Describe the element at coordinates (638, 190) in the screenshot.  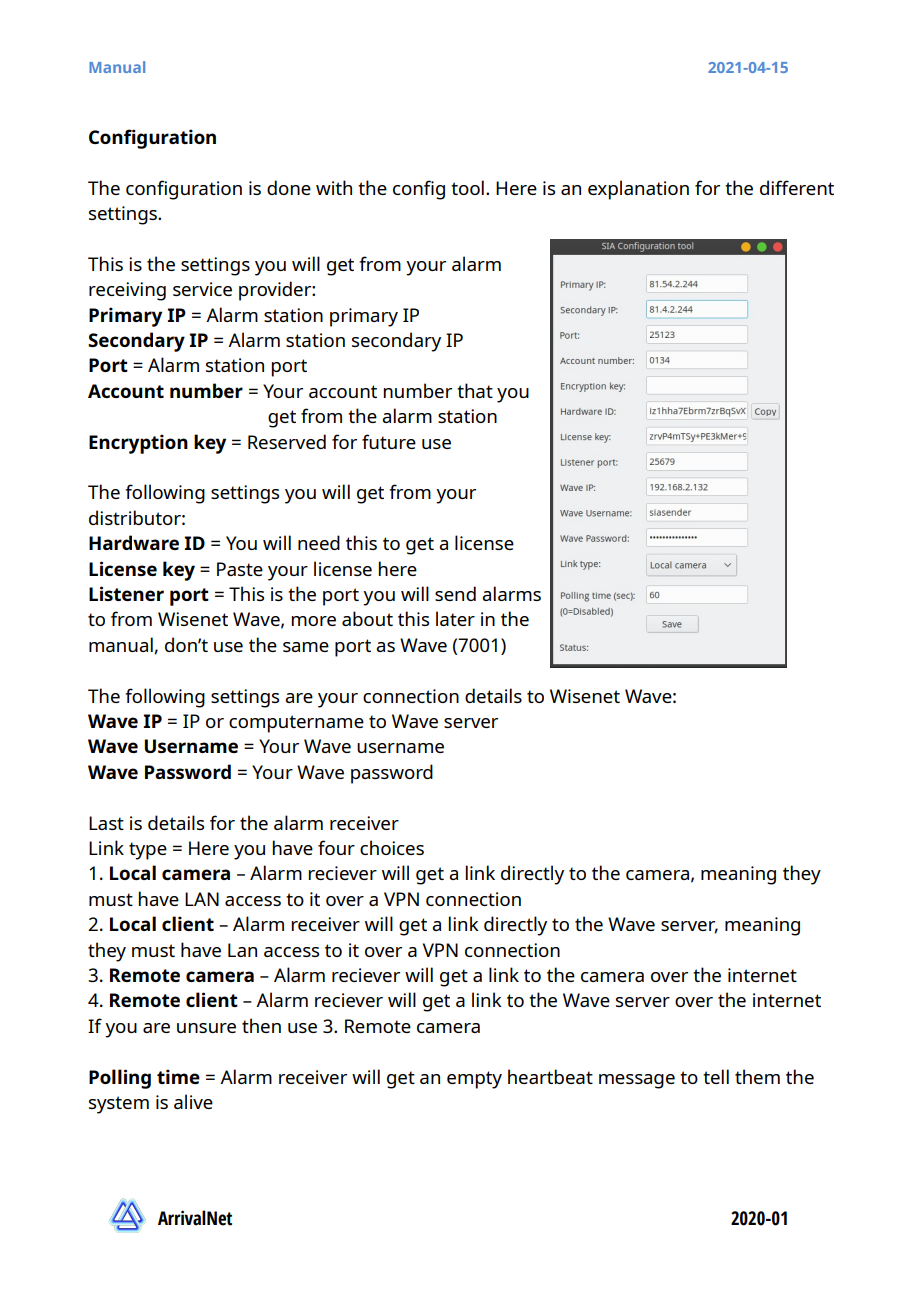
I see `explanation` at that location.
